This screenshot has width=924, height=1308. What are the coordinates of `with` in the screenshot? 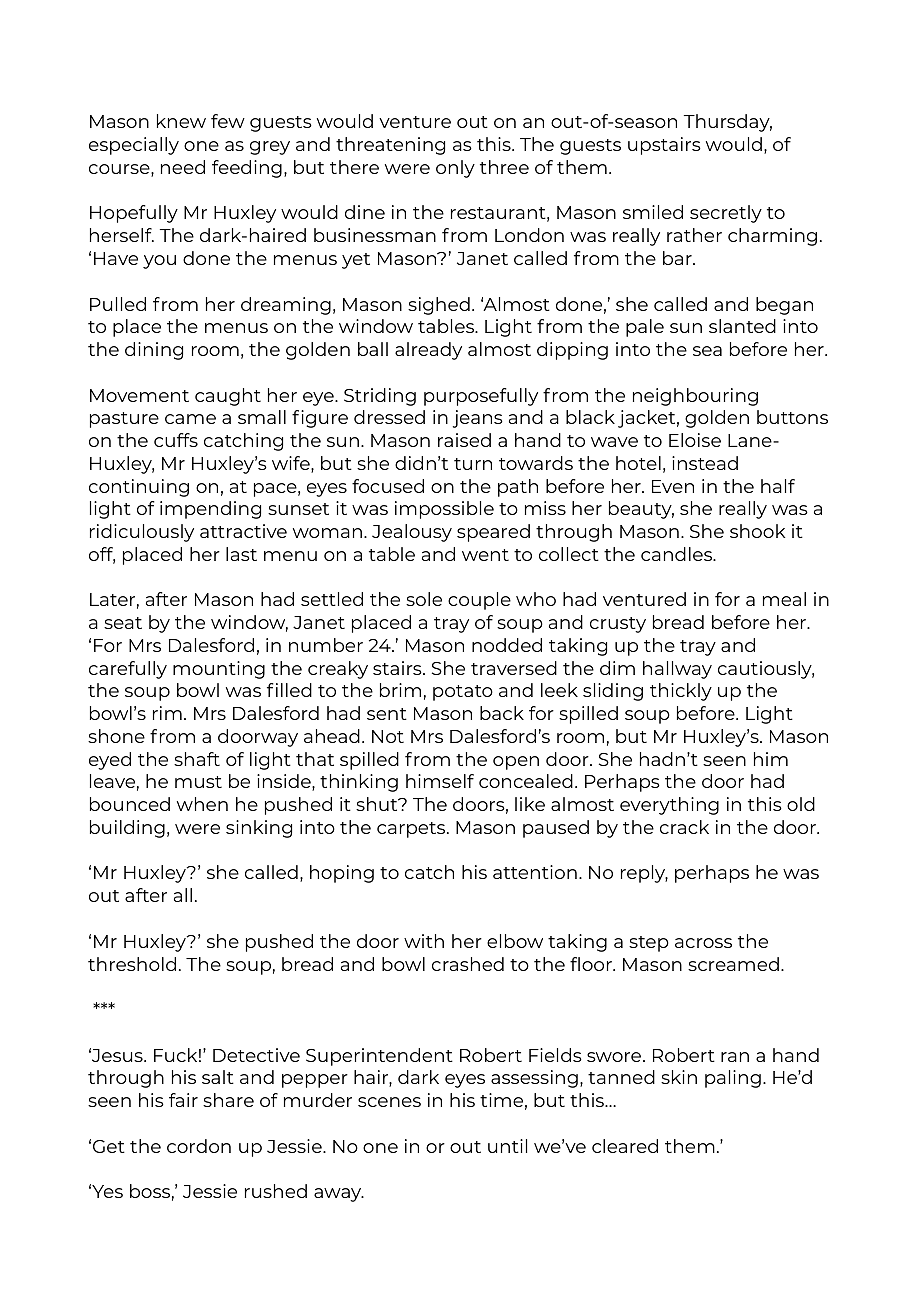 It's located at (424, 941).
